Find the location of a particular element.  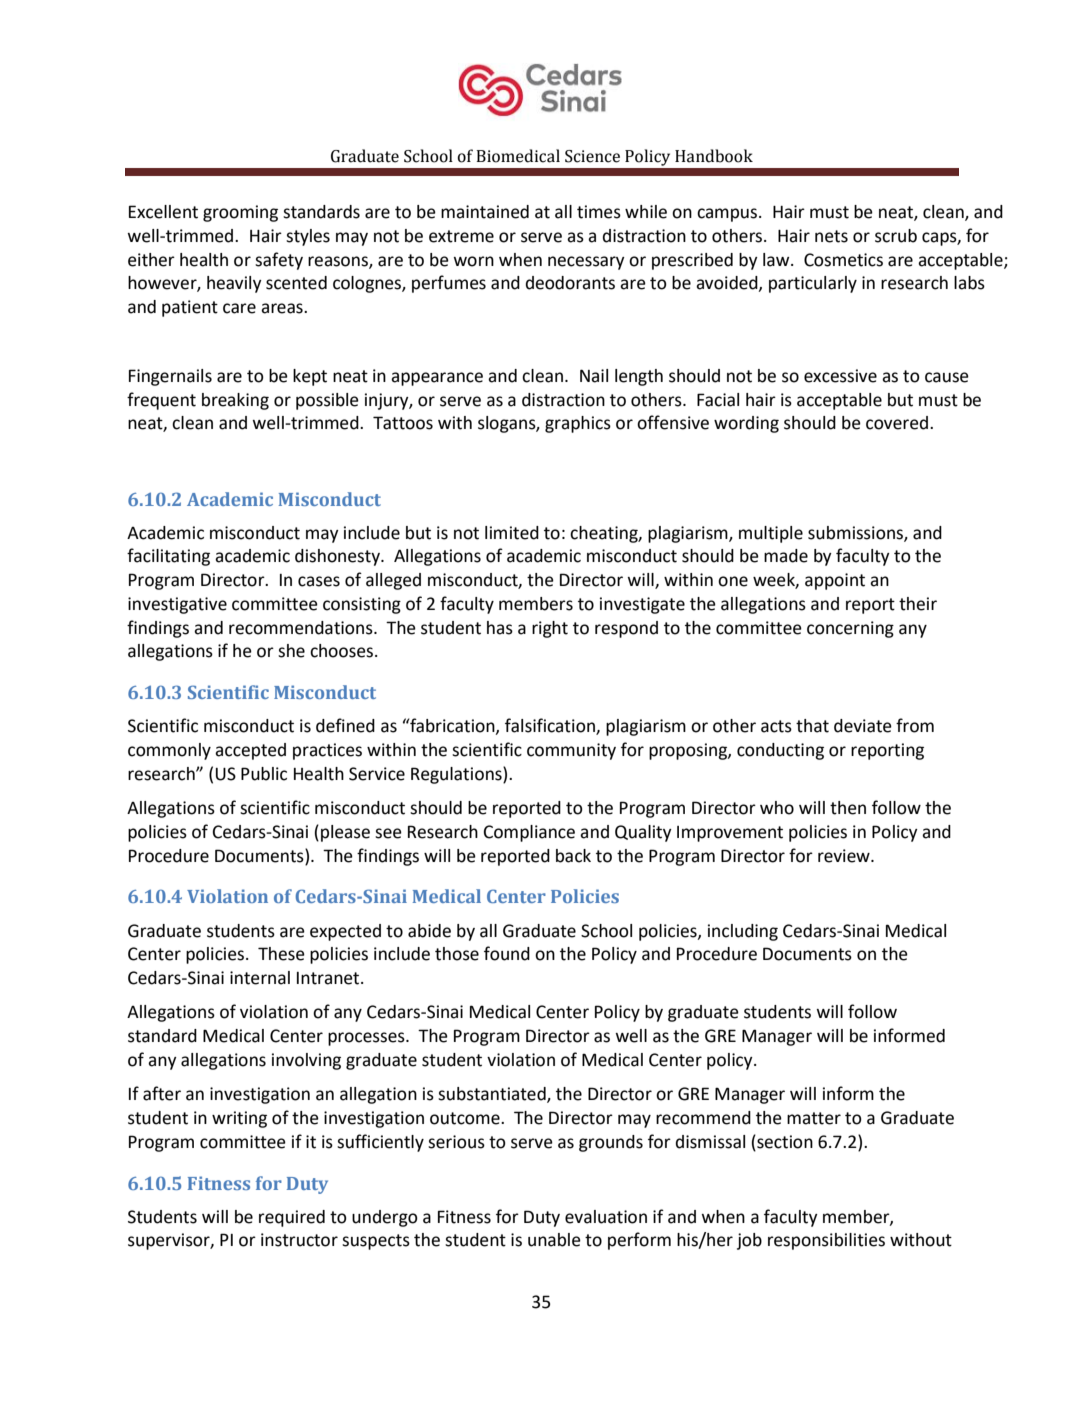

times is located at coordinates (599, 212).
